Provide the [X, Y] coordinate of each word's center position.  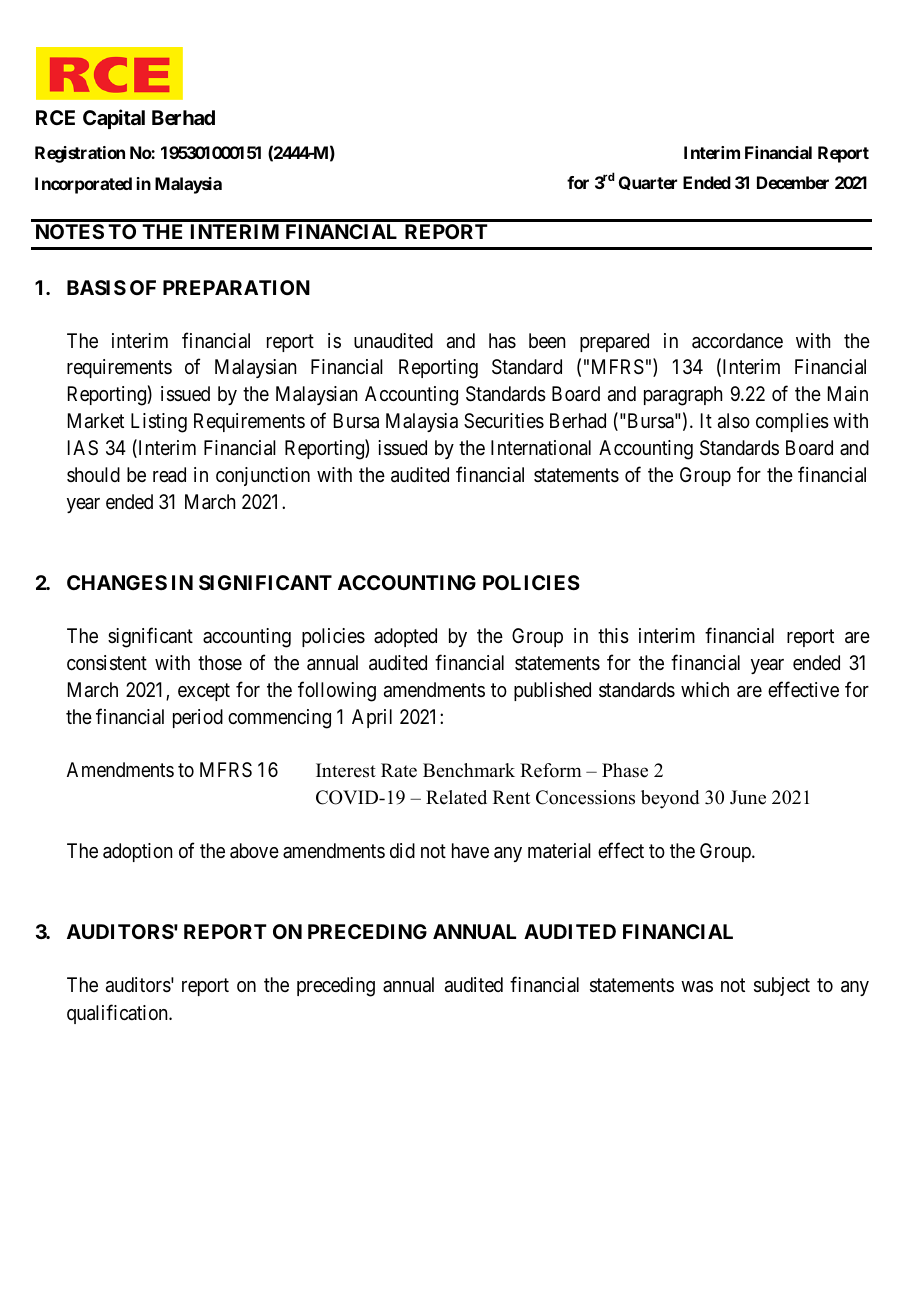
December [793, 182]
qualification [118, 1014]
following [337, 691]
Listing [159, 423]
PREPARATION [236, 287]
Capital [114, 119]
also [734, 421]
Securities [504, 421]
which [705, 689]
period [198, 718]
